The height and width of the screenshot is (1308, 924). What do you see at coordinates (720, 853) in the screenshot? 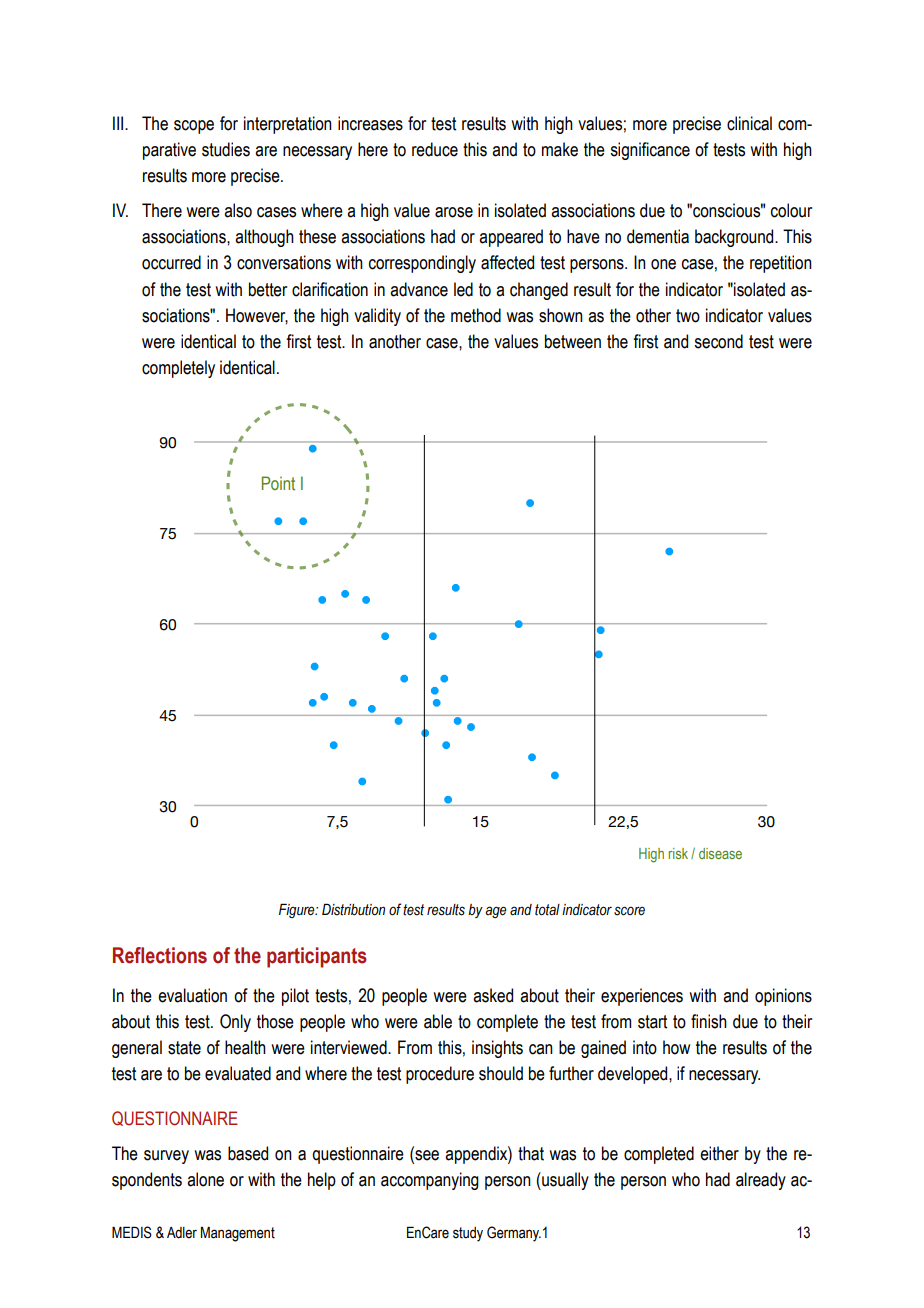
I see `disease` at bounding box center [720, 853].
